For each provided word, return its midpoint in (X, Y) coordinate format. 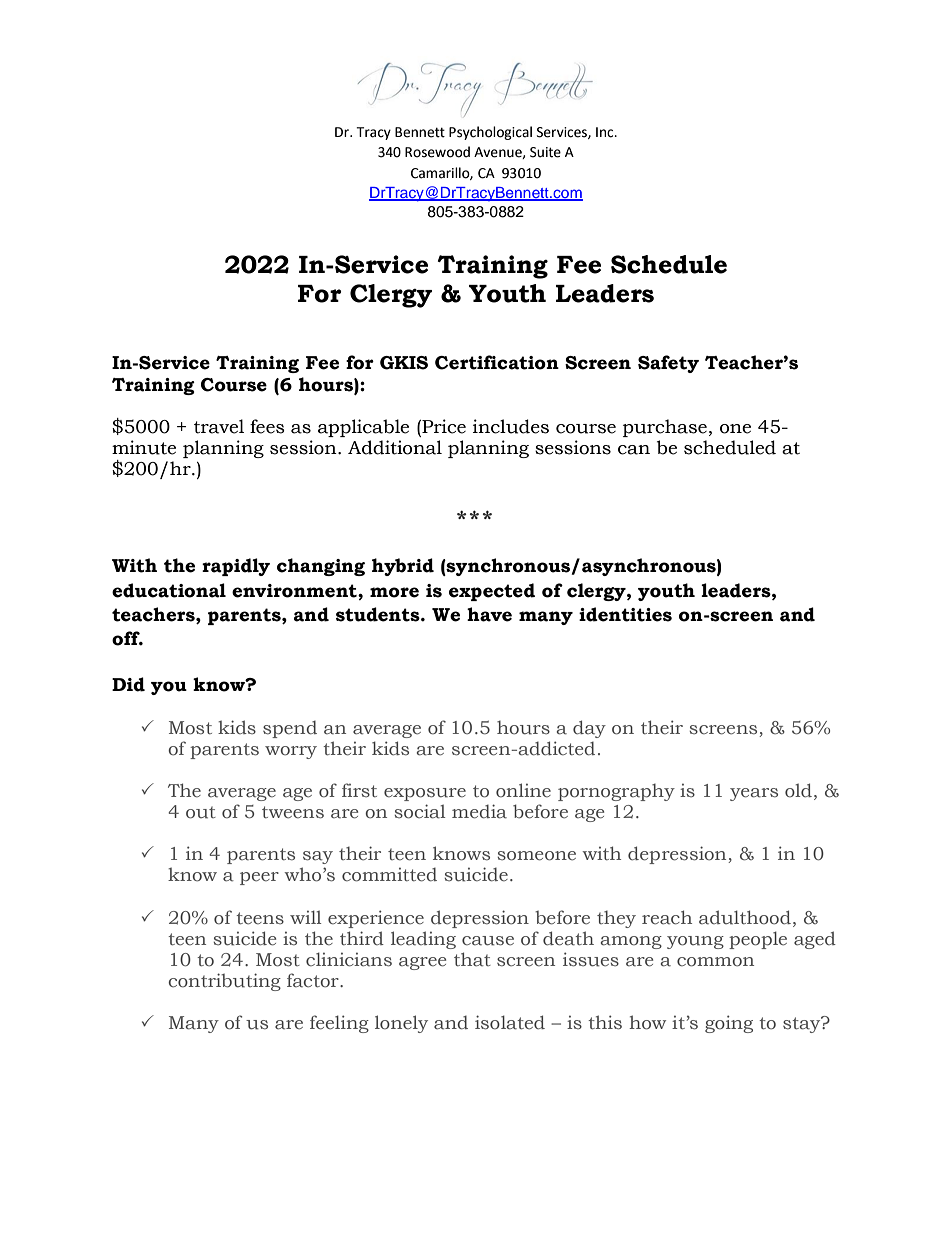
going (729, 1024)
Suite (545, 152)
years (754, 794)
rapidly (236, 567)
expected (492, 592)
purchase (665, 428)
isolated (510, 1022)
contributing (224, 982)
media (479, 811)
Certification (497, 362)
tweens (293, 812)
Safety (668, 364)
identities (625, 614)
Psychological (490, 133)
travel (219, 426)
